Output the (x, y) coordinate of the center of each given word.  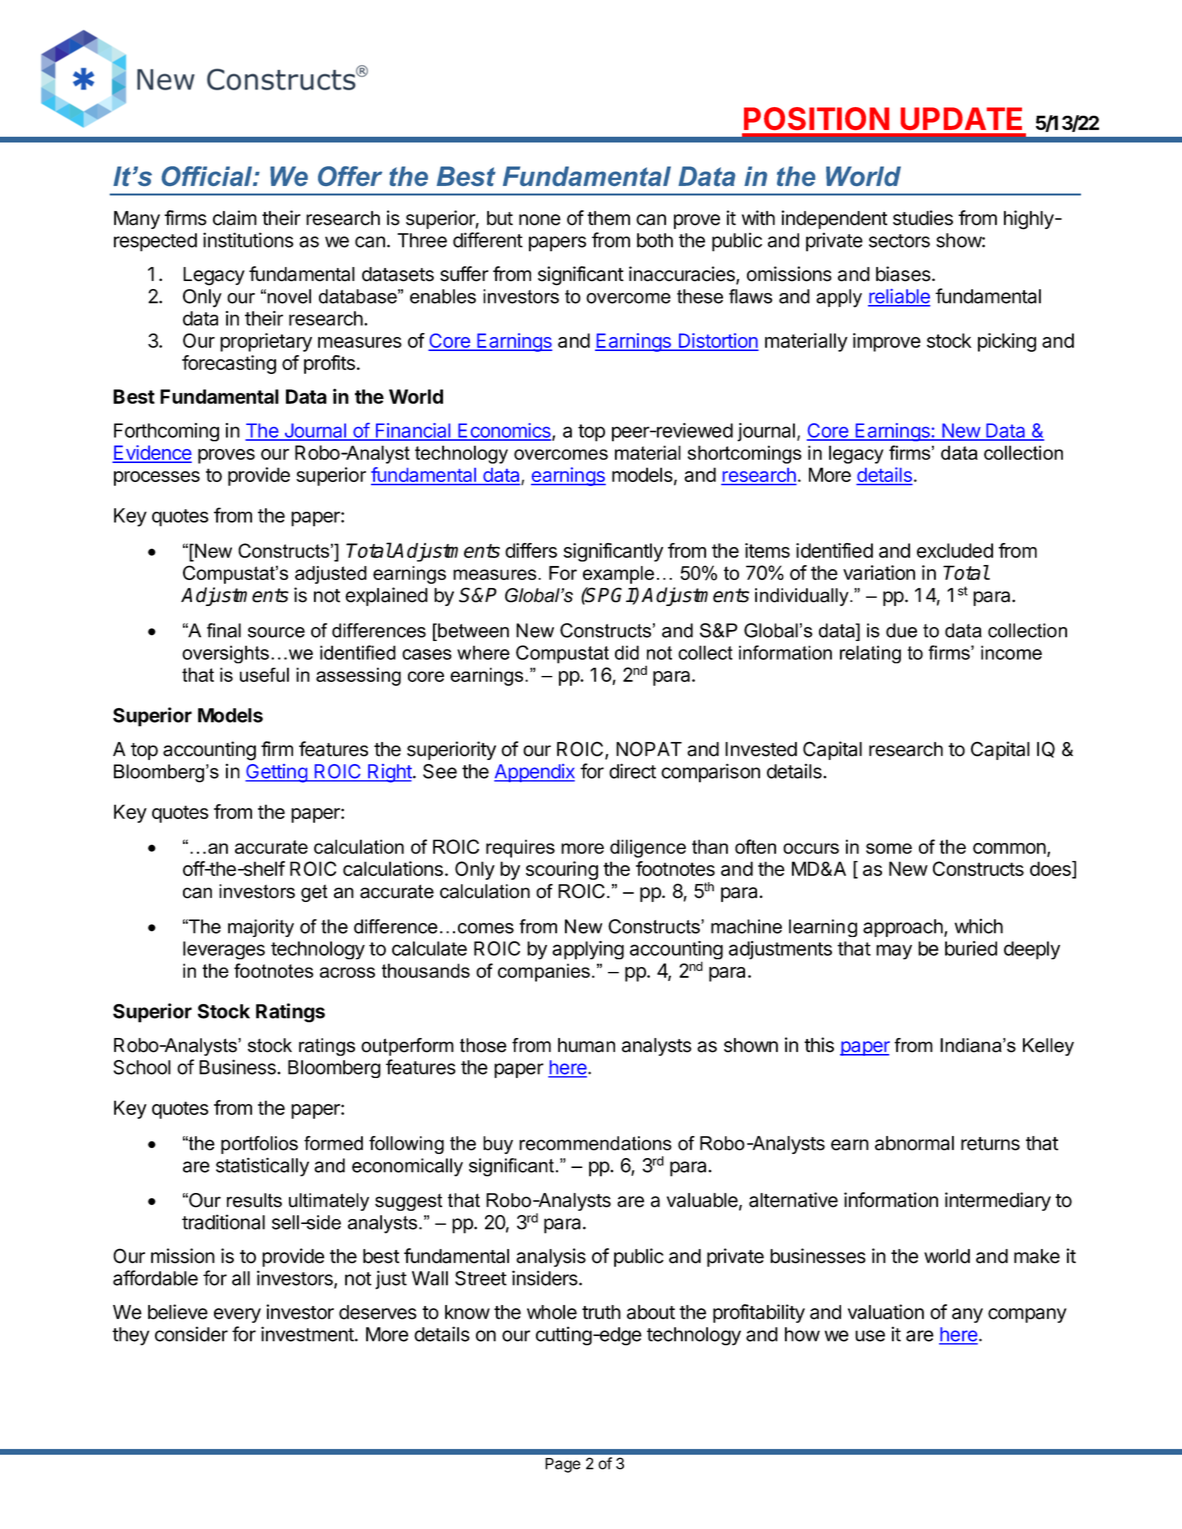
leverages (224, 950)
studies (923, 218)
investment (308, 1334)
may (894, 952)
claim (235, 218)
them (608, 218)
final (224, 630)
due (901, 630)
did (627, 652)
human (586, 1045)
